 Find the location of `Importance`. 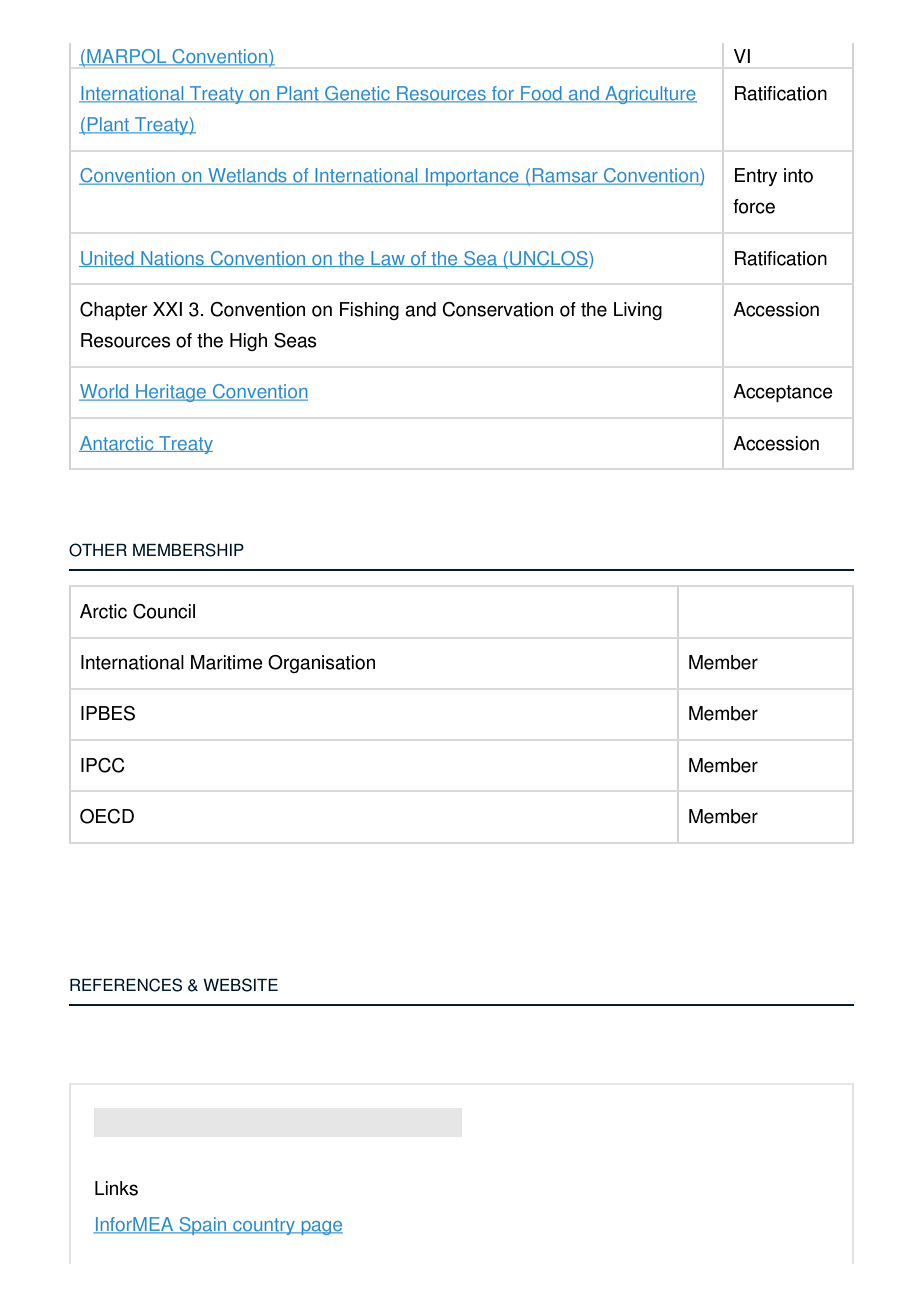

Importance is located at coordinates (472, 177).
